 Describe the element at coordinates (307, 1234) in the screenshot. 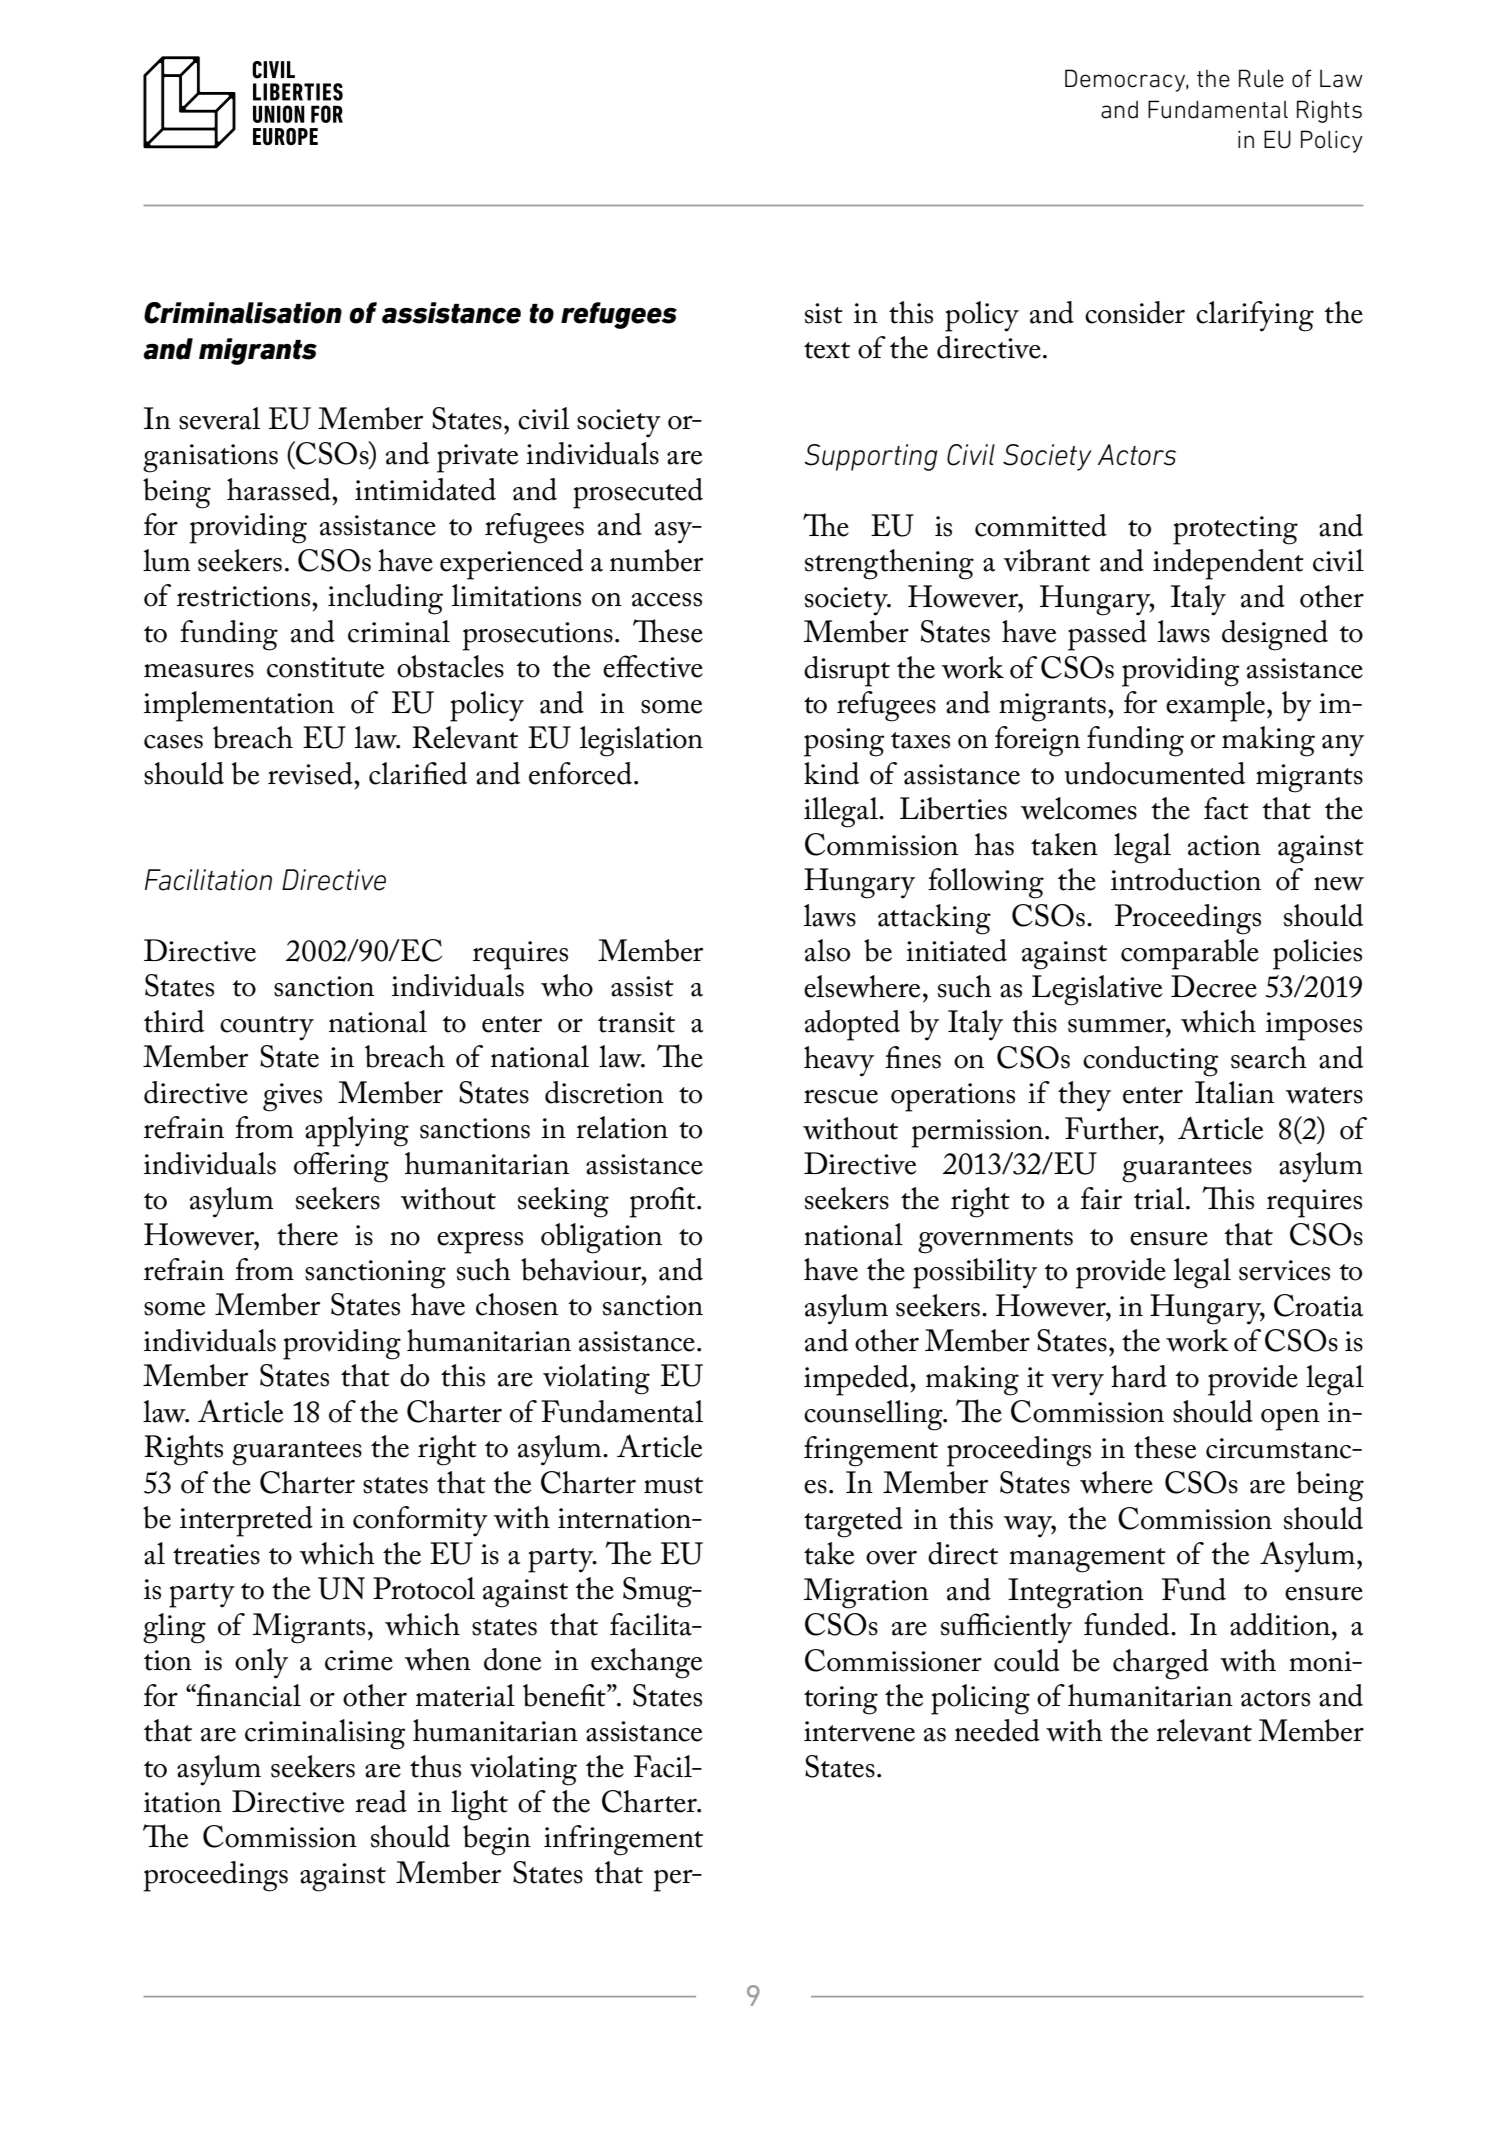

I see `there` at that location.
